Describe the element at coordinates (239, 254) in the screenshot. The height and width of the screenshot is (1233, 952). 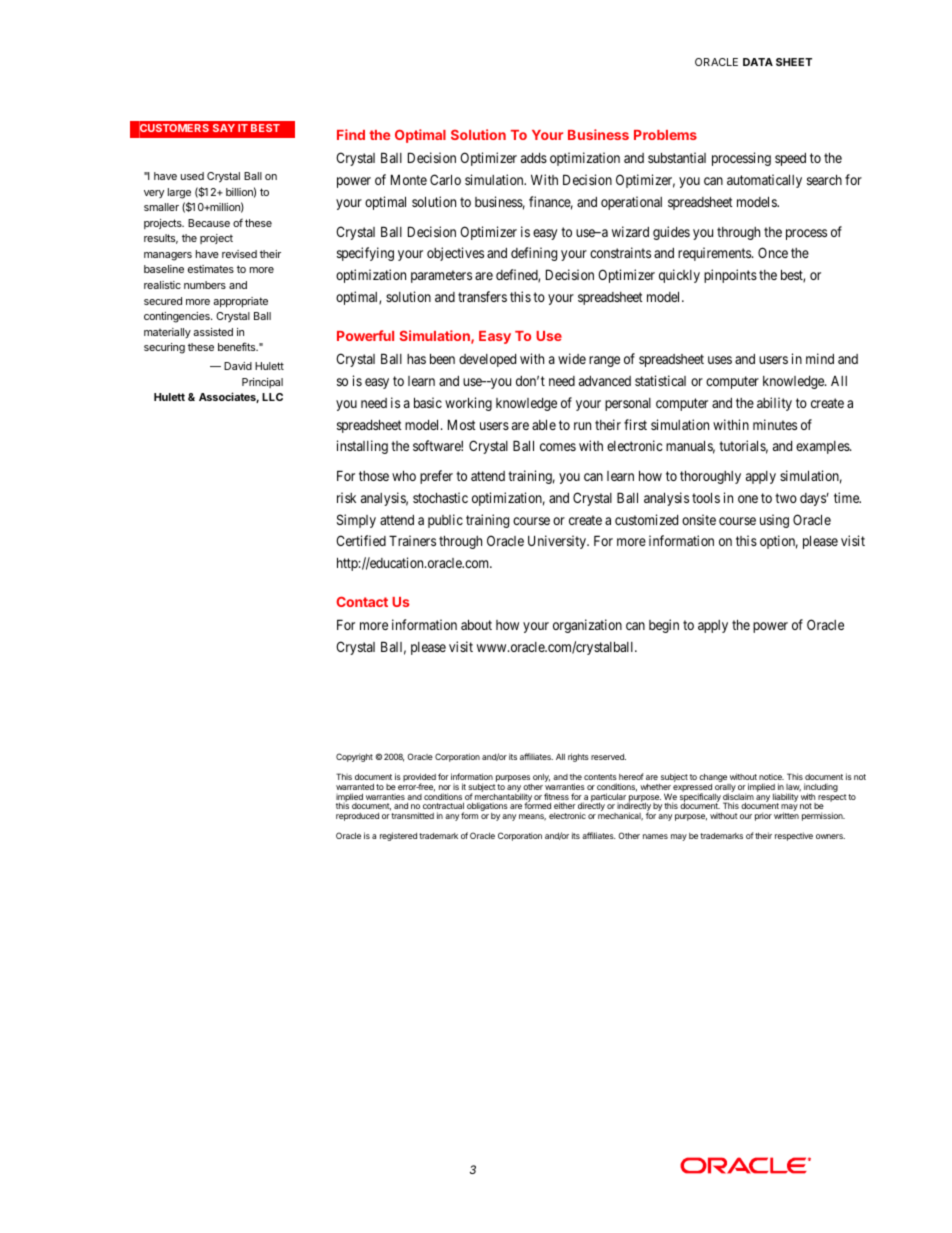
I see `revised` at that location.
